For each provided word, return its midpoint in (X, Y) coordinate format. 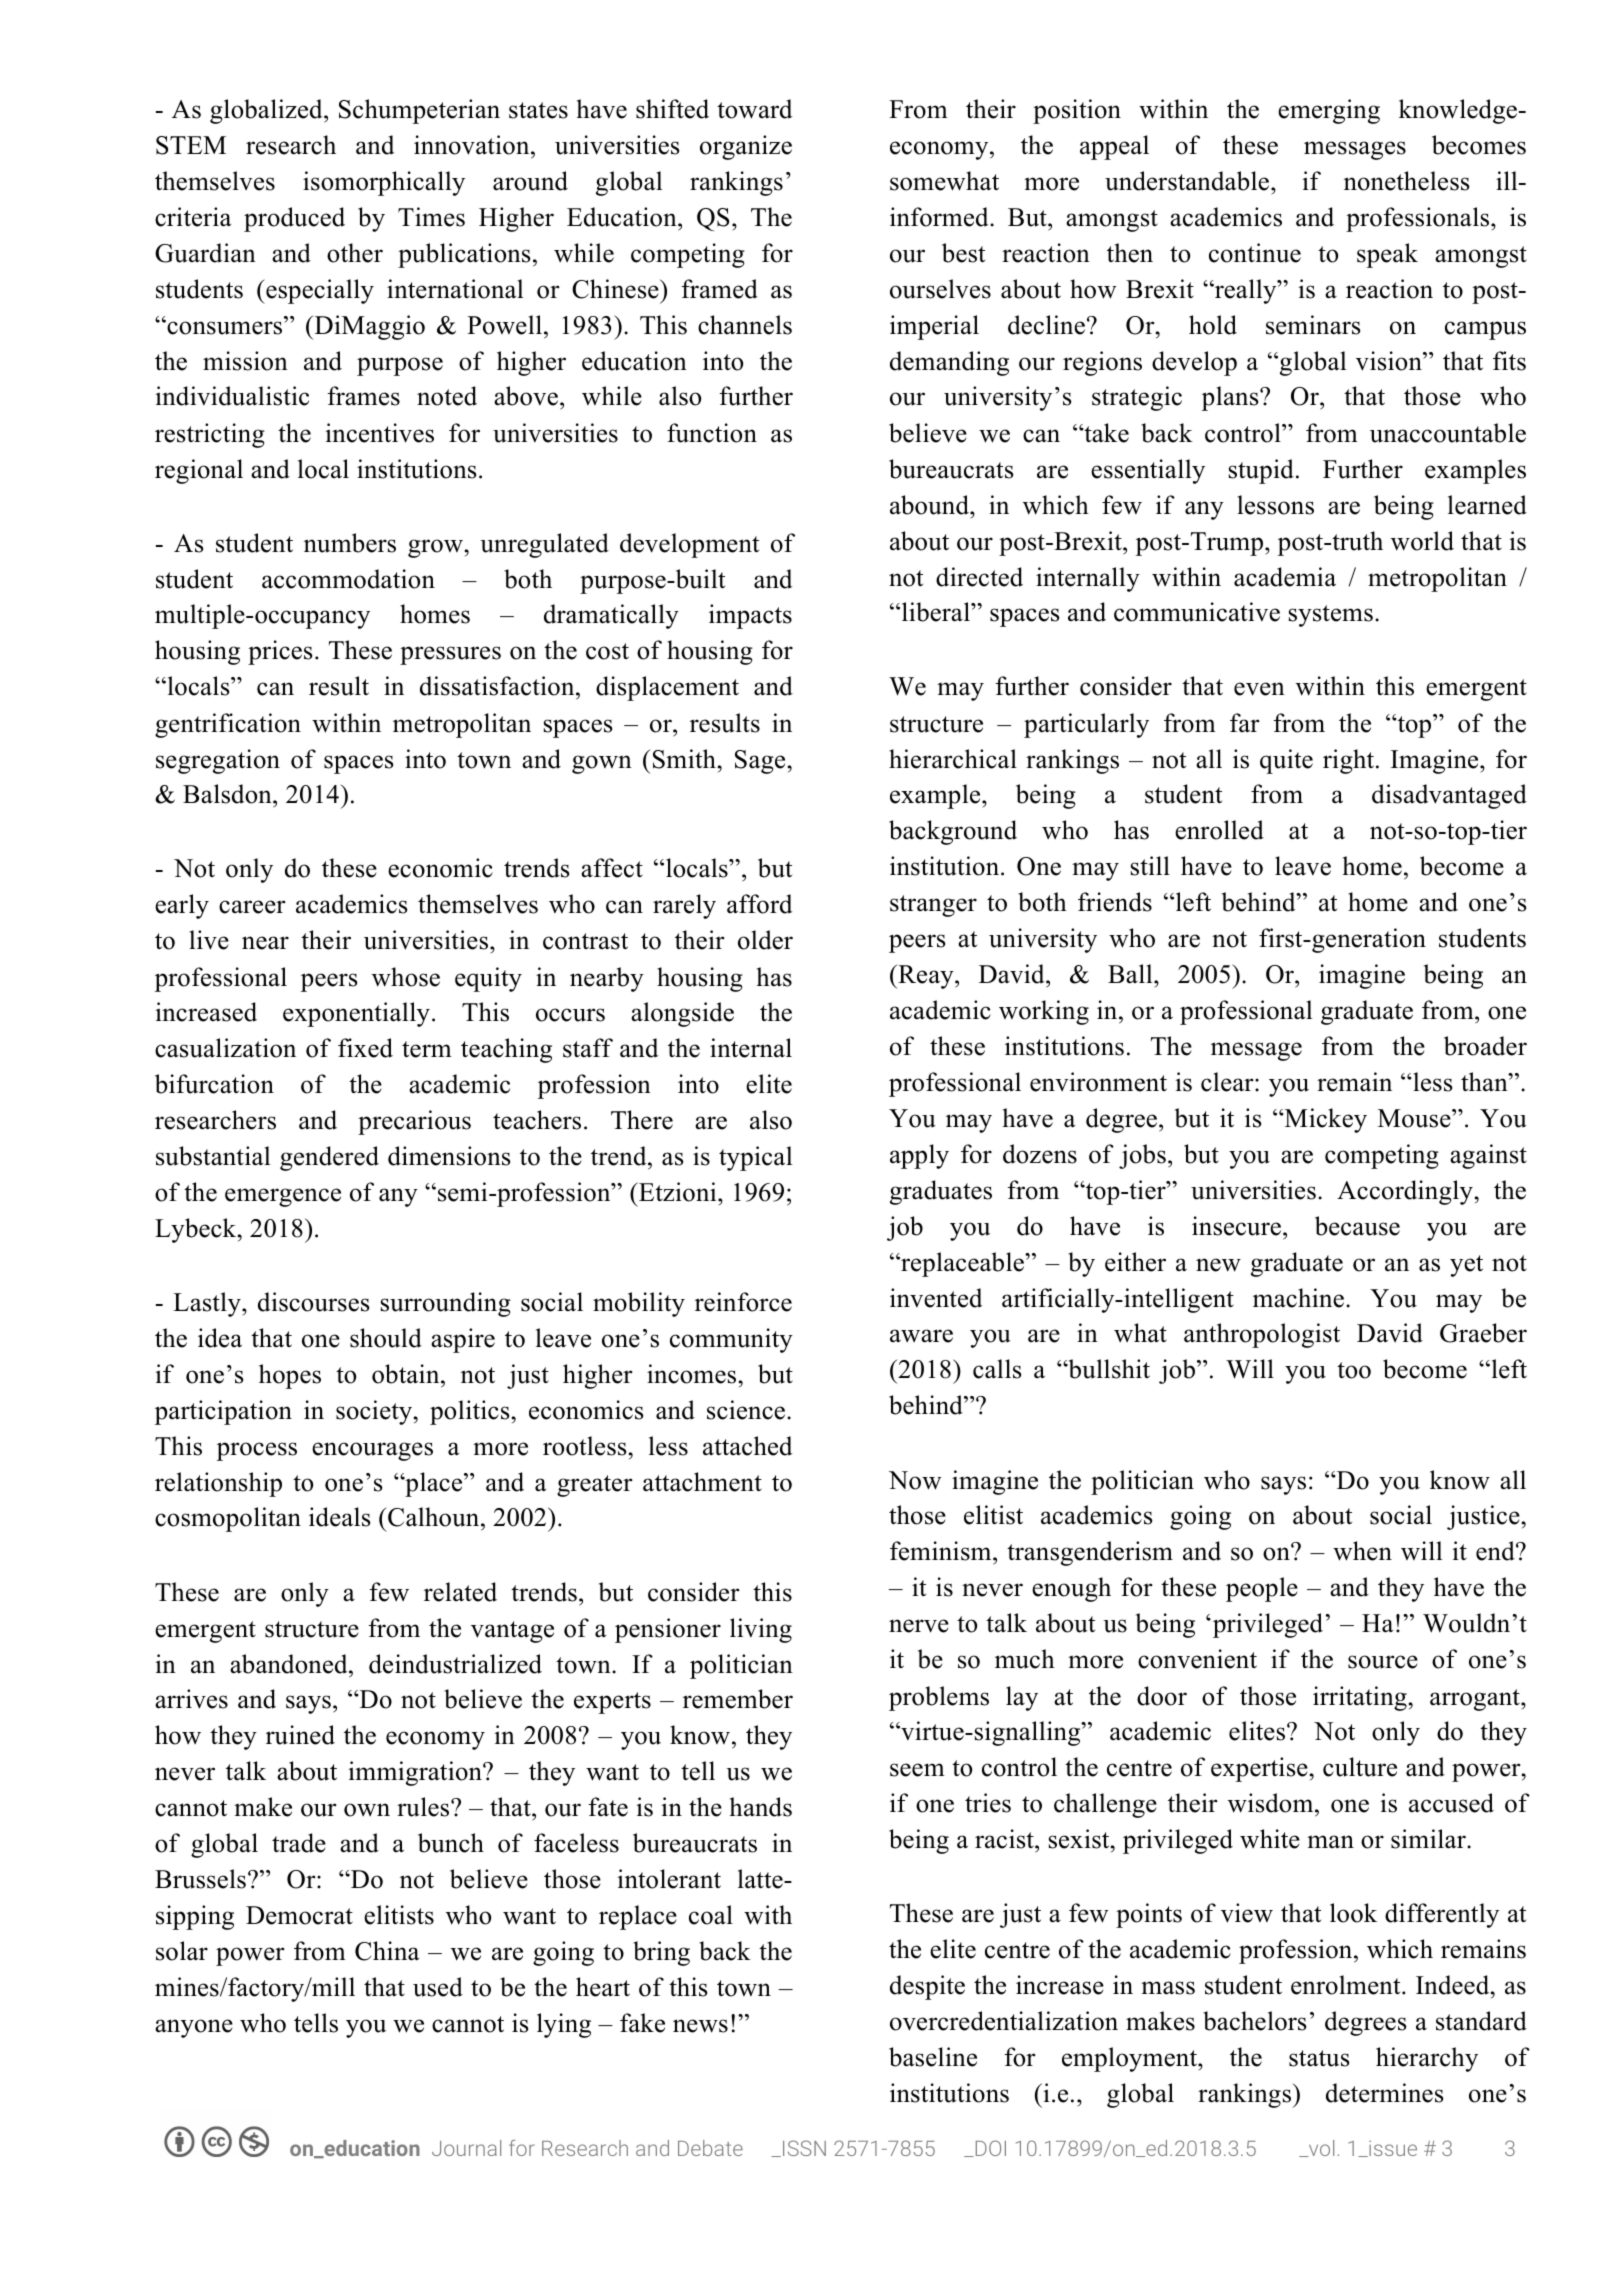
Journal (466, 2148)
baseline (933, 2057)
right (1350, 761)
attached (747, 1446)
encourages (372, 1451)
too (1354, 1370)
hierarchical (953, 759)
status (1319, 2058)
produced (294, 219)
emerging (1329, 111)
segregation (218, 761)
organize (746, 147)
